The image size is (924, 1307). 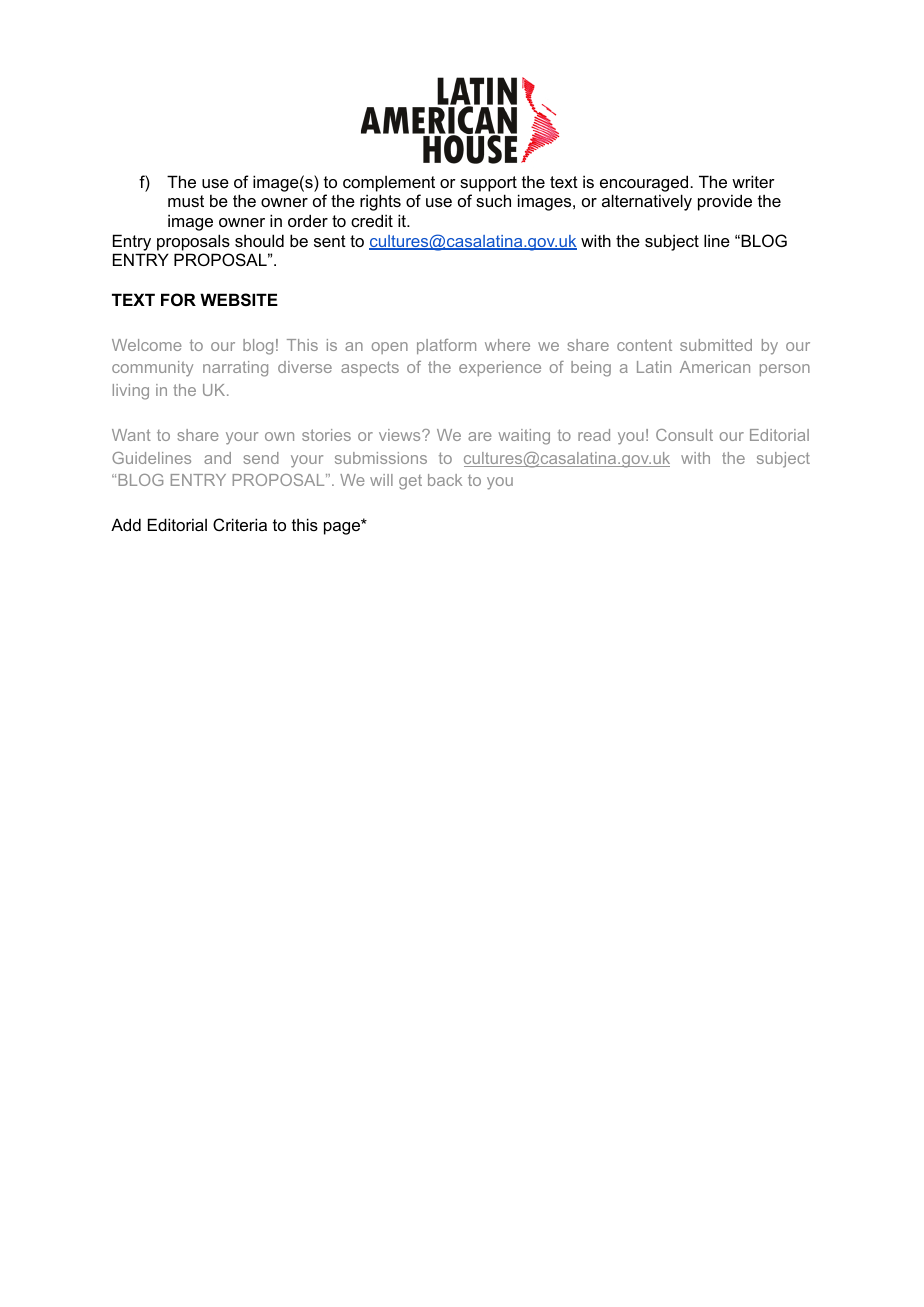 I want to click on provide, so click(x=725, y=202).
